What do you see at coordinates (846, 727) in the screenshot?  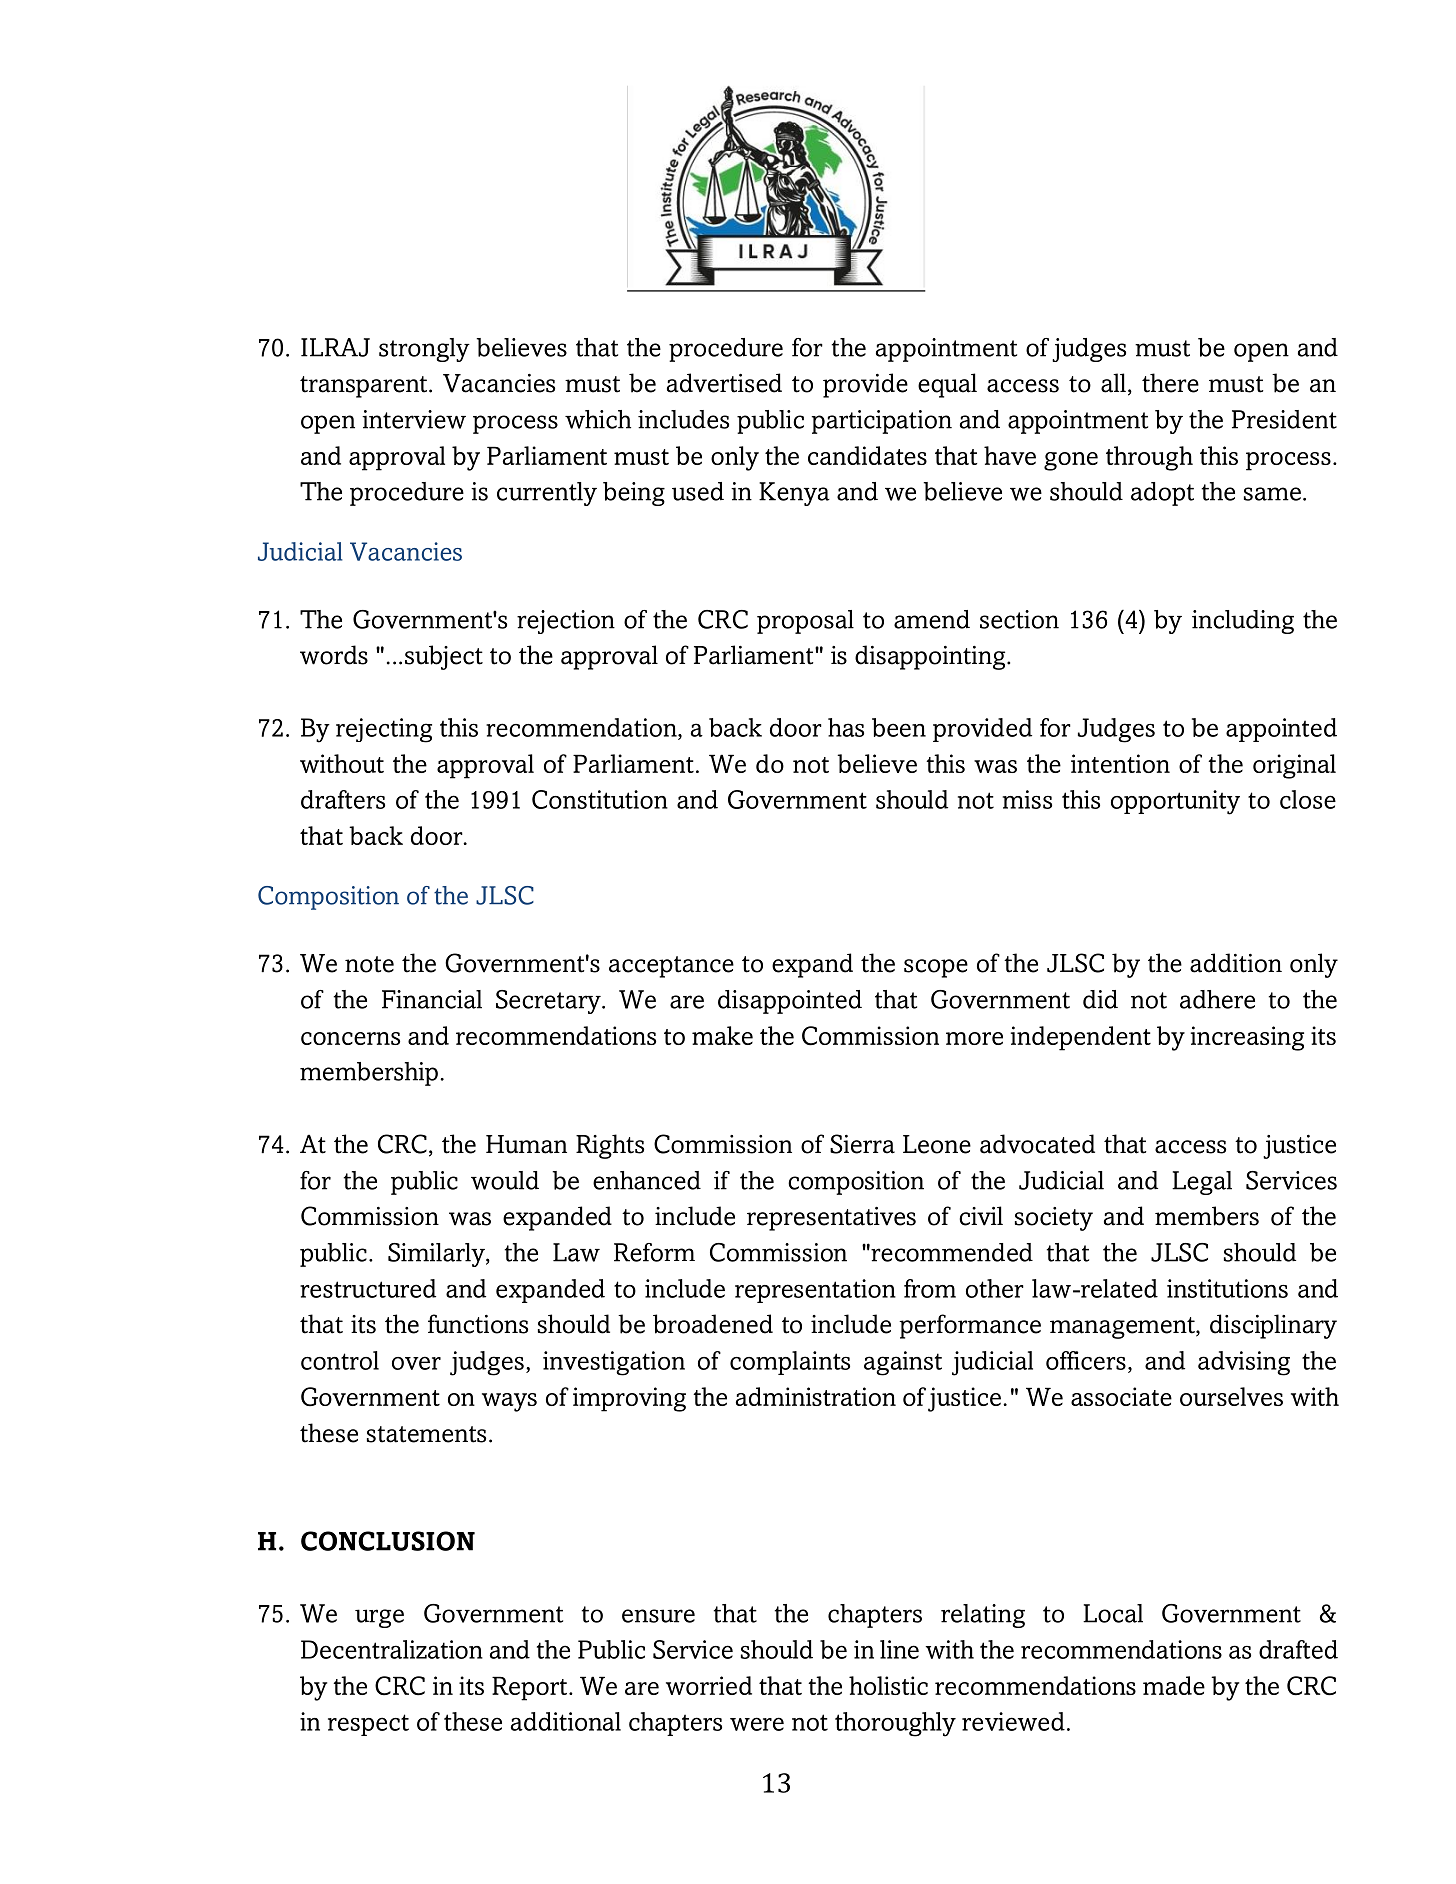 I see `has` at bounding box center [846, 727].
